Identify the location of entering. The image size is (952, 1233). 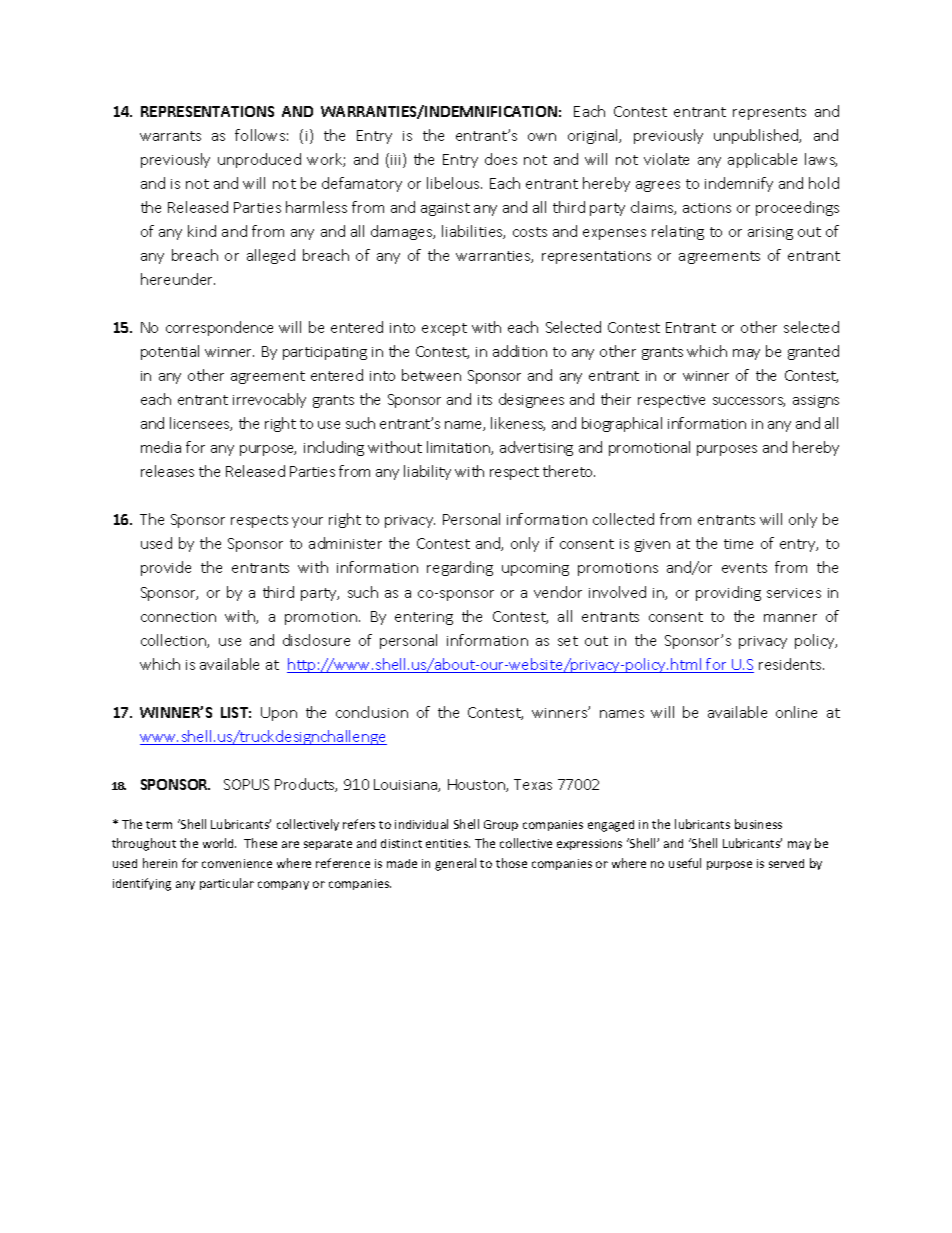
(424, 618).
